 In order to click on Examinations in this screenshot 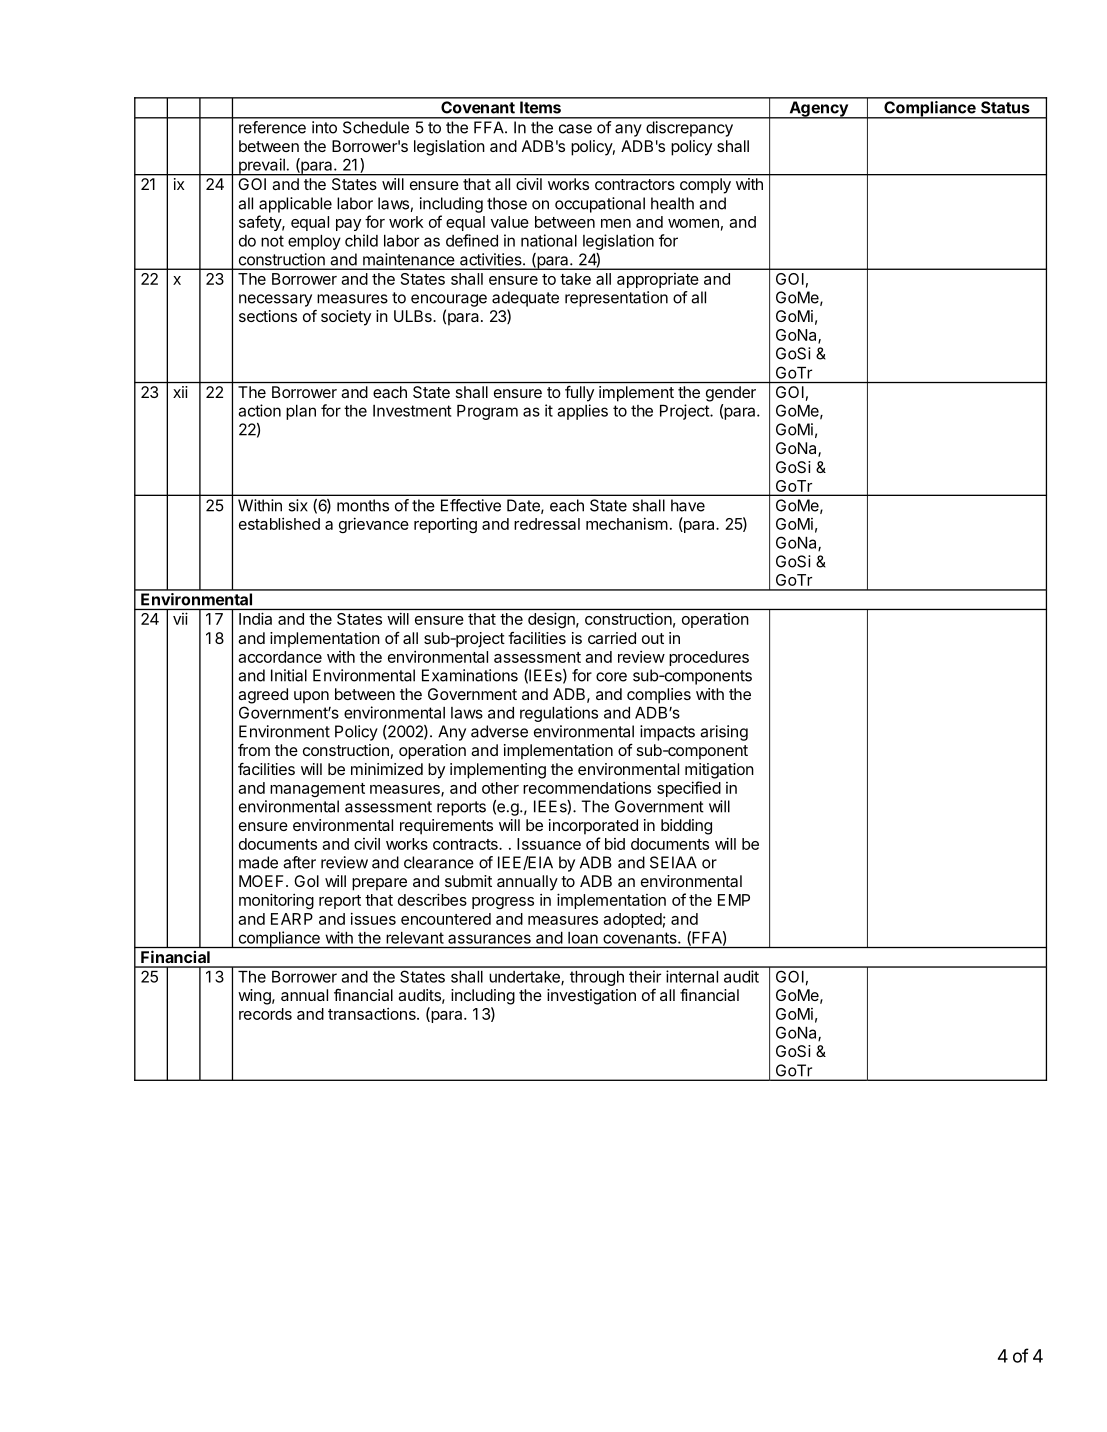, I will do `click(470, 675)`.
